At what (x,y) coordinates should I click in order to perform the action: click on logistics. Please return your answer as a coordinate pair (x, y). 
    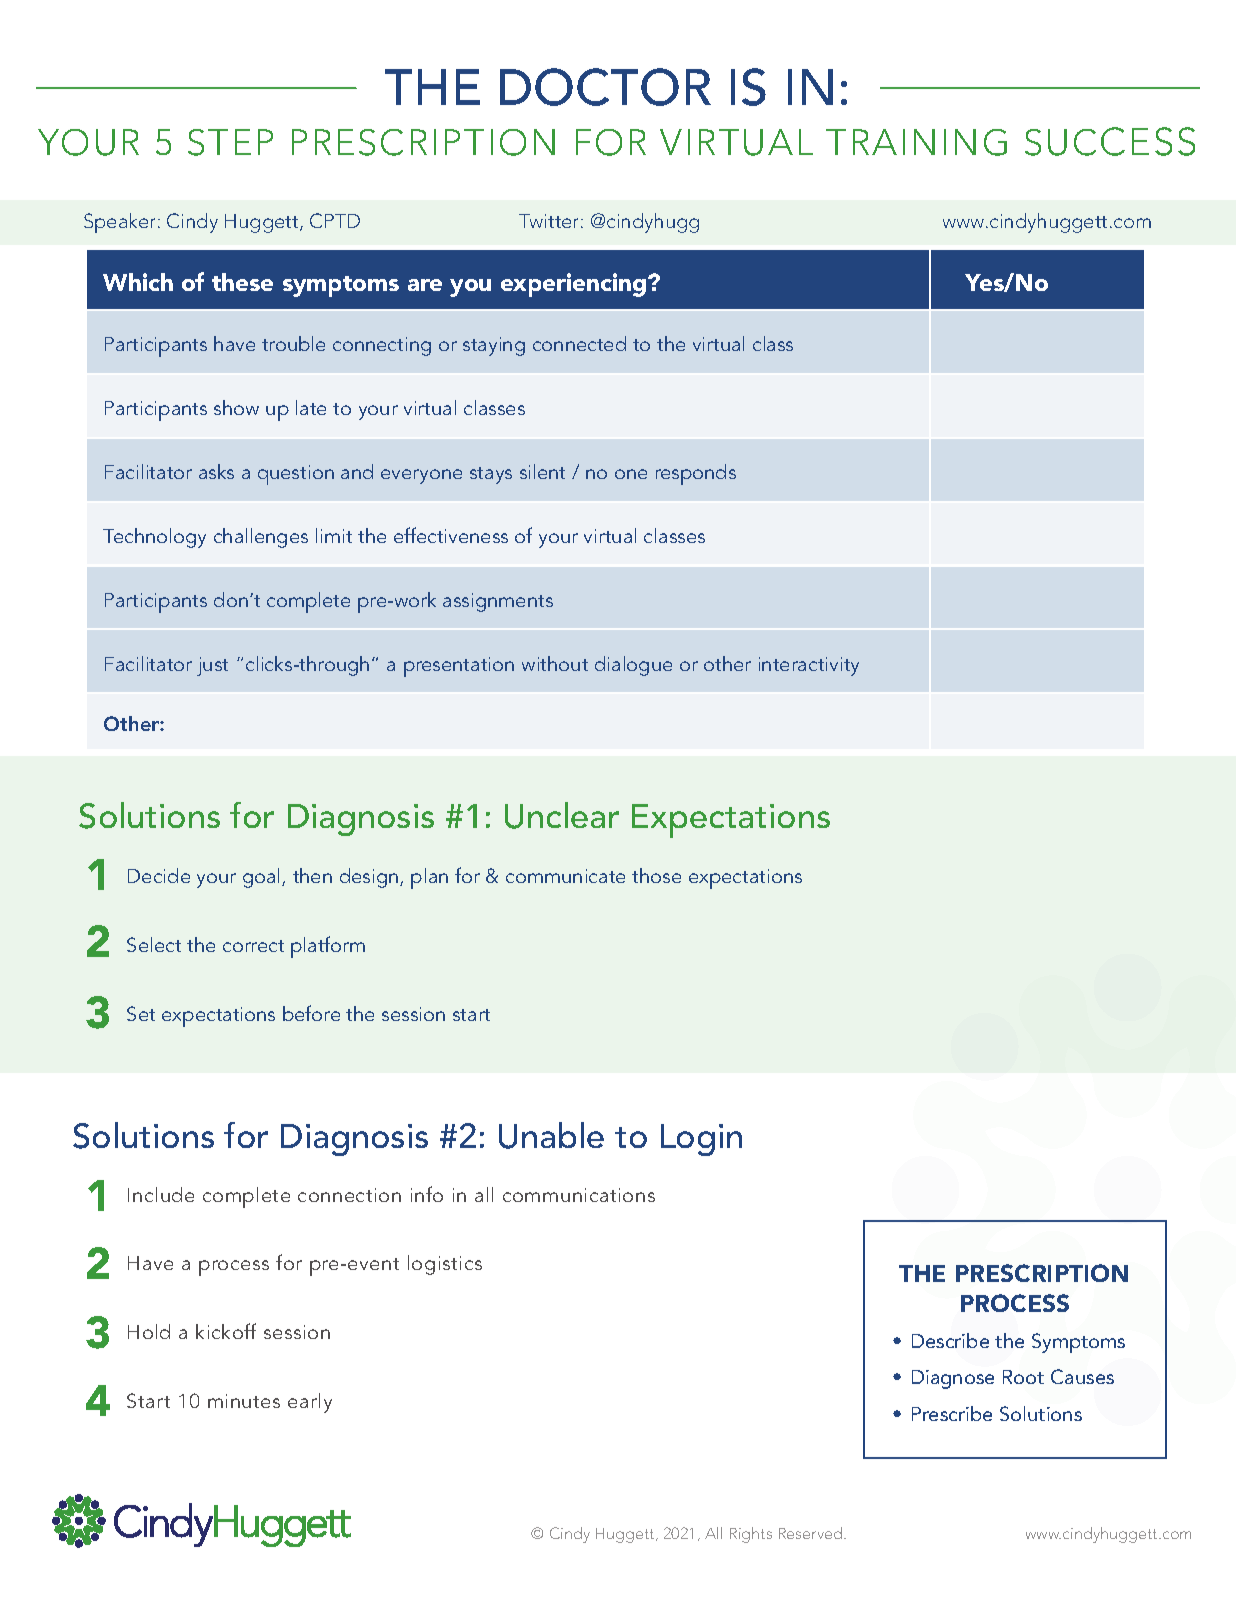
    Looking at the image, I should click on (445, 1265).
